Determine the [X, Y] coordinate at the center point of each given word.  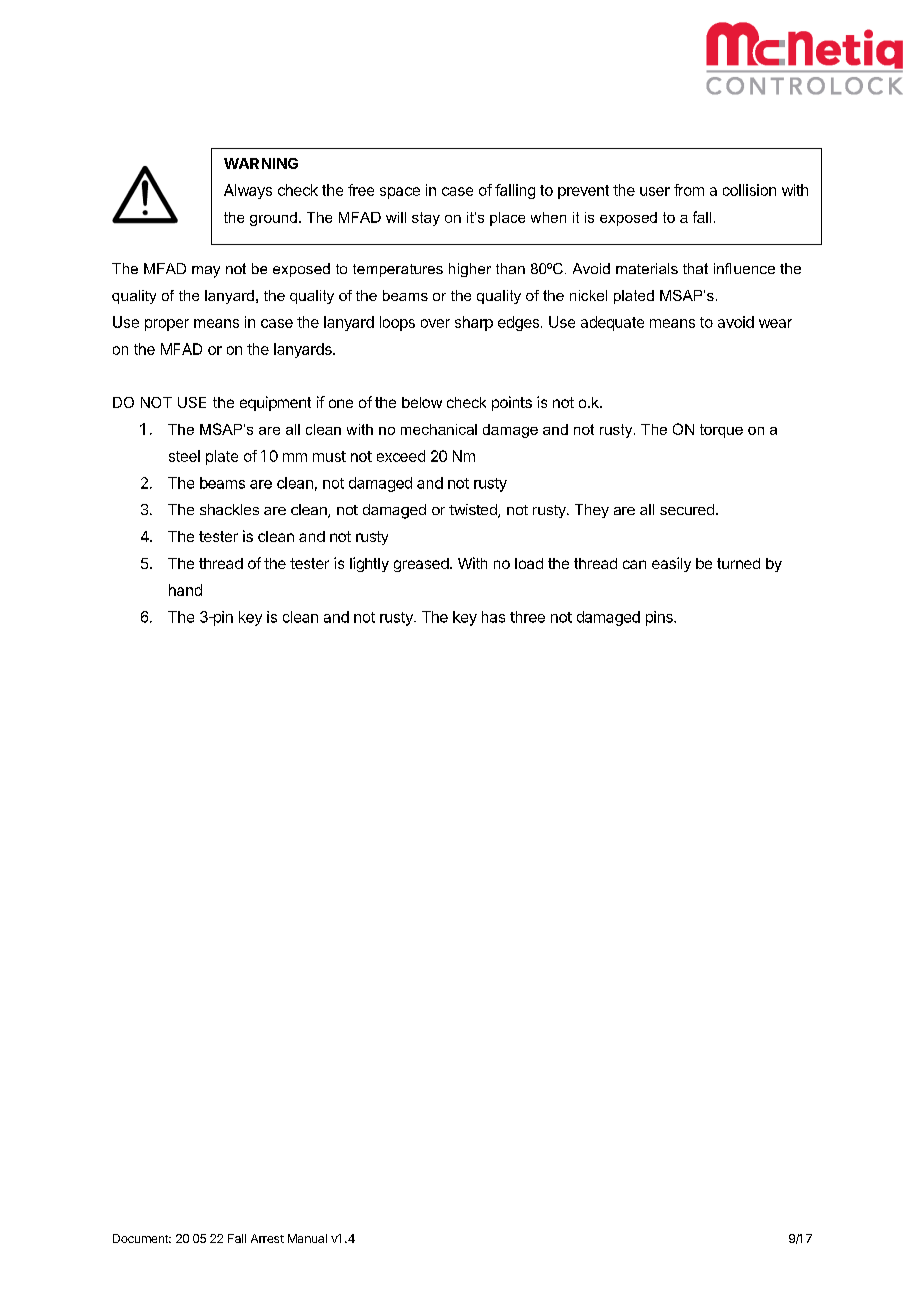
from [689, 190]
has [493, 617]
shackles [229, 509]
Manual [307, 1238]
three [527, 617]
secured [687, 509]
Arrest [267, 1238]
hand [185, 590]
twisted [474, 511]
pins [660, 618]
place [507, 219]
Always [248, 191]
